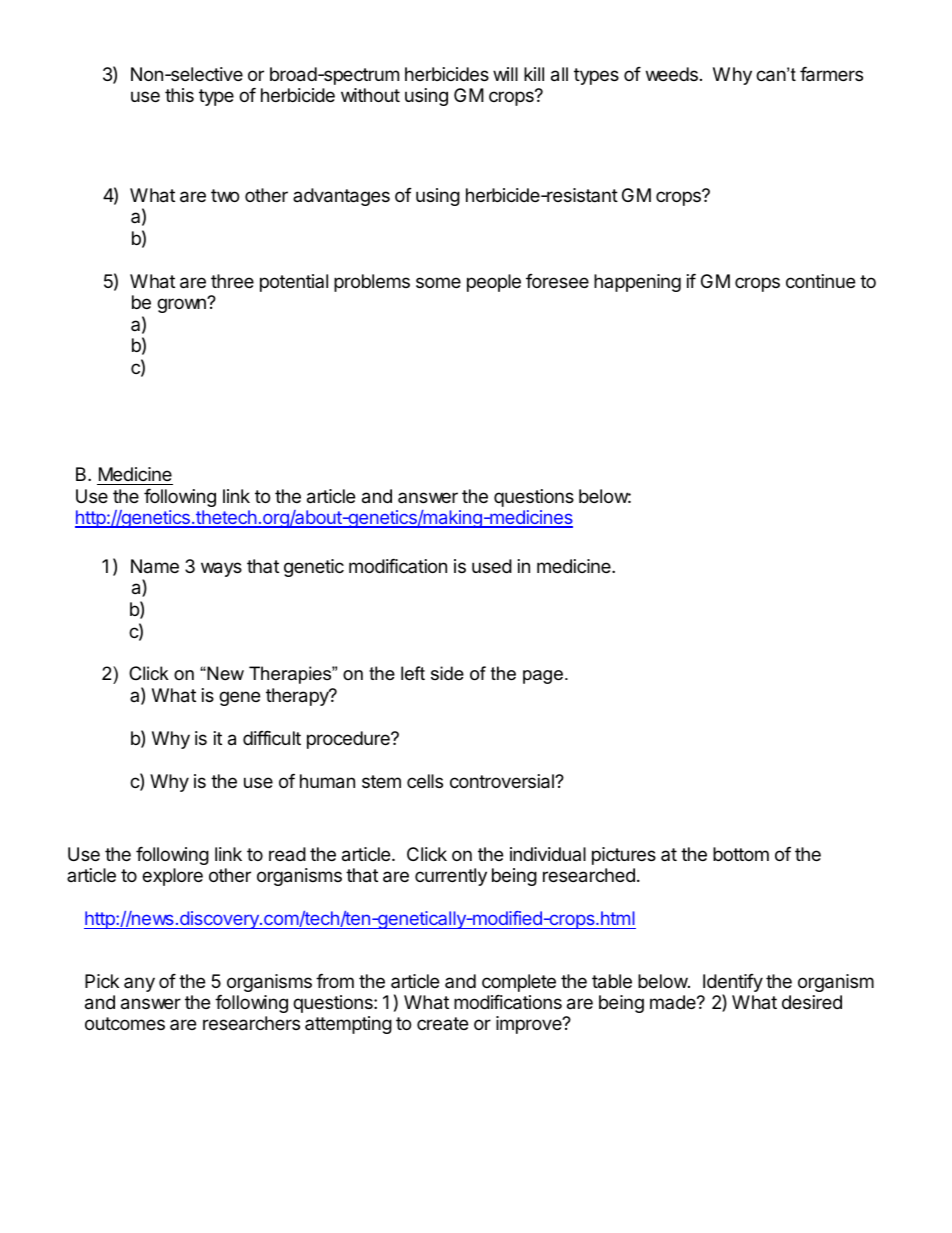  What do you see at coordinates (505, 74) in the screenshot?
I see `will` at bounding box center [505, 74].
